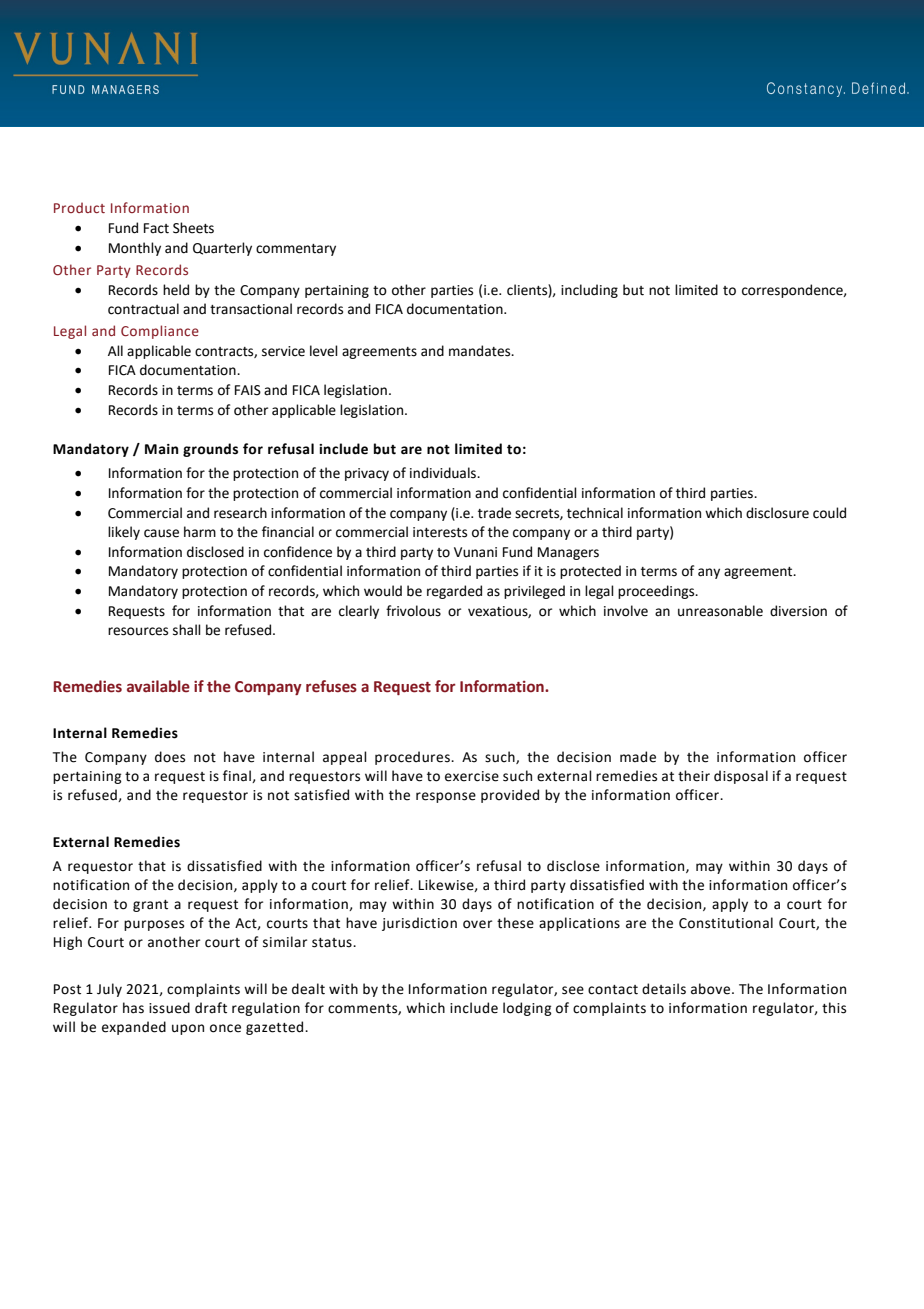 The height and width of the image is (1309, 924). I want to click on issued, so click(169, 1008).
